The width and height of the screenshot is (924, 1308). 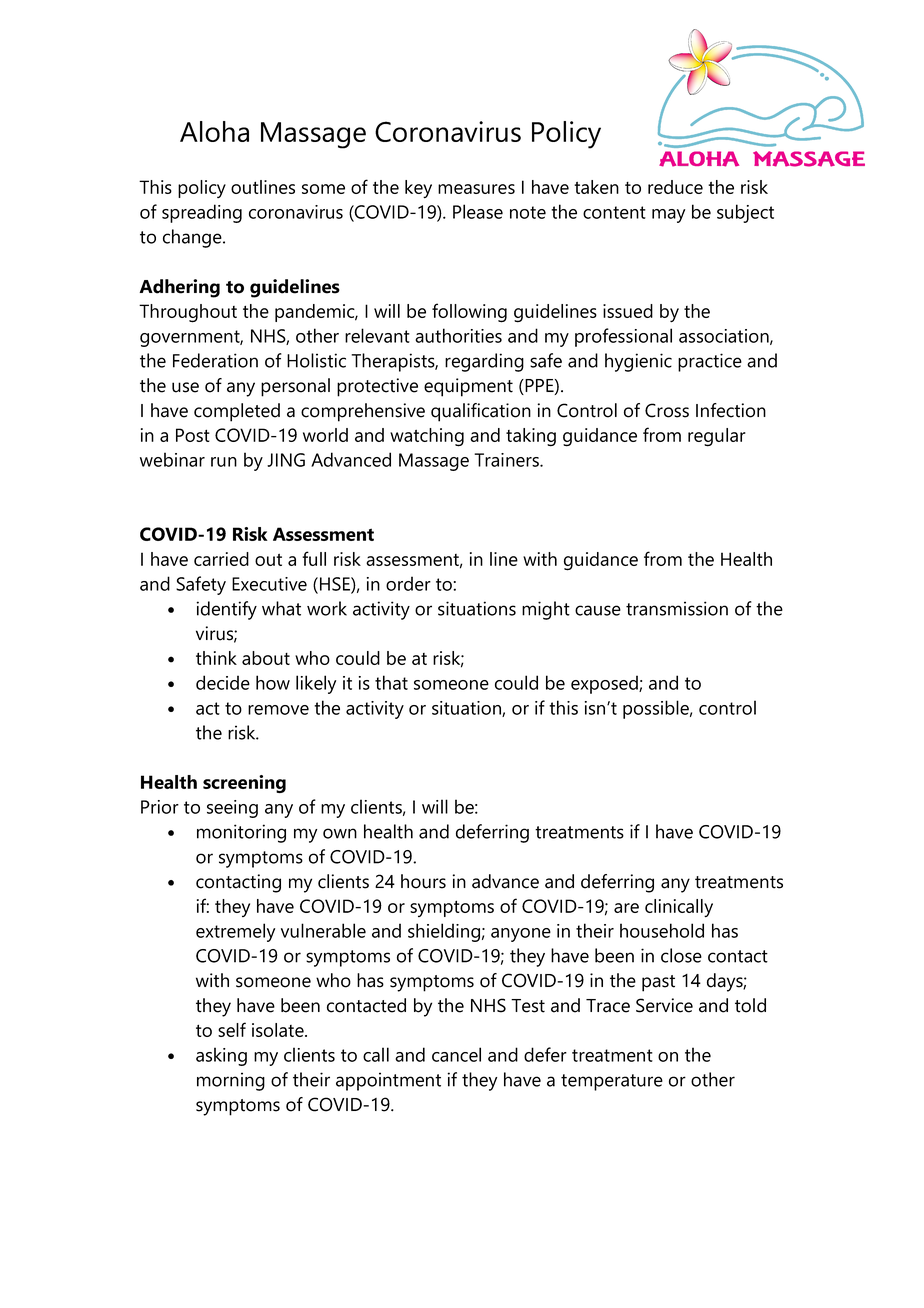 What do you see at coordinates (214, 131) in the screenshot?
I see `Aloha` at bounding box center [214, 131].
